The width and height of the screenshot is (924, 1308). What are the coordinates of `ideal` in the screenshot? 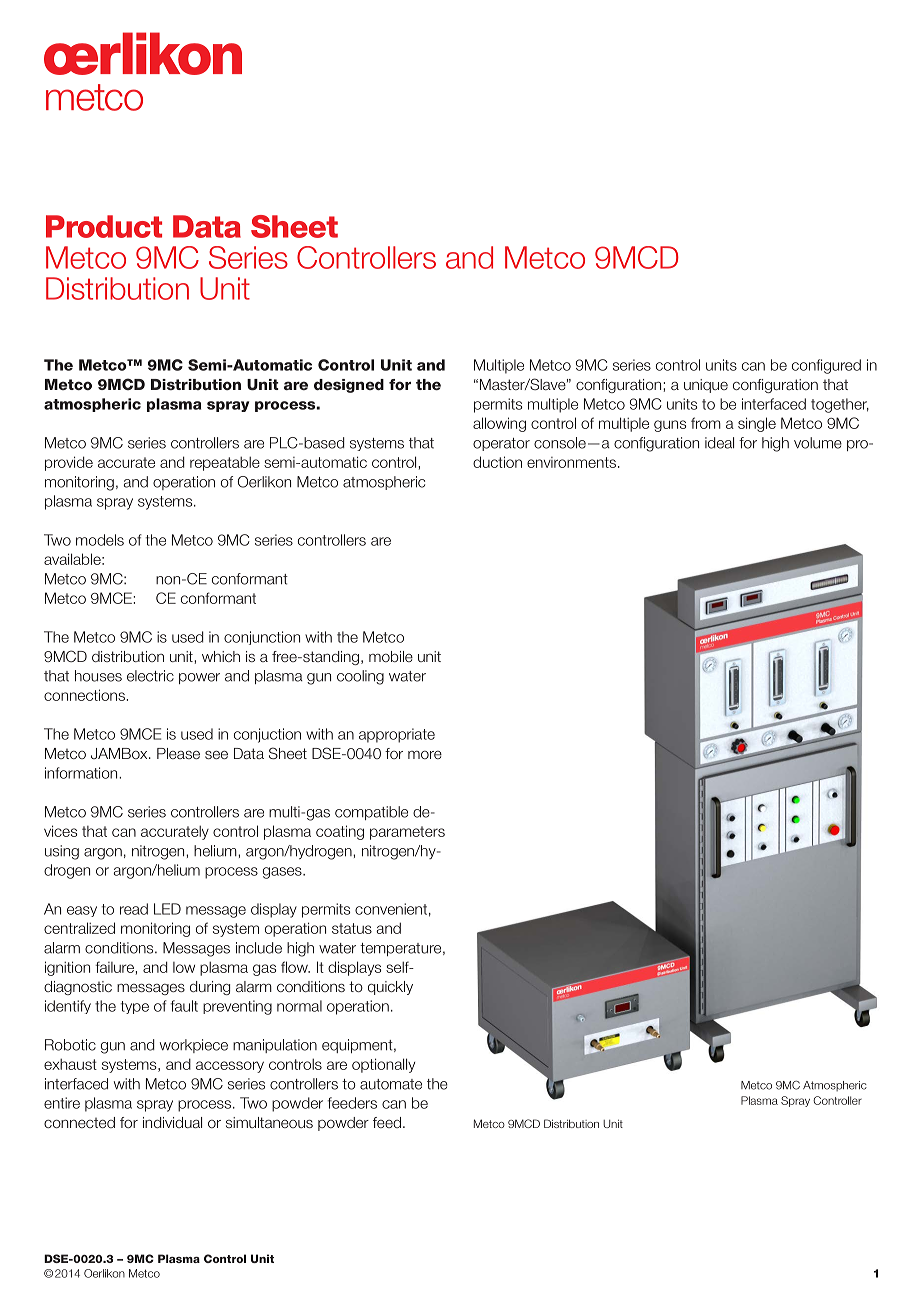 It's located at (719, 443).
